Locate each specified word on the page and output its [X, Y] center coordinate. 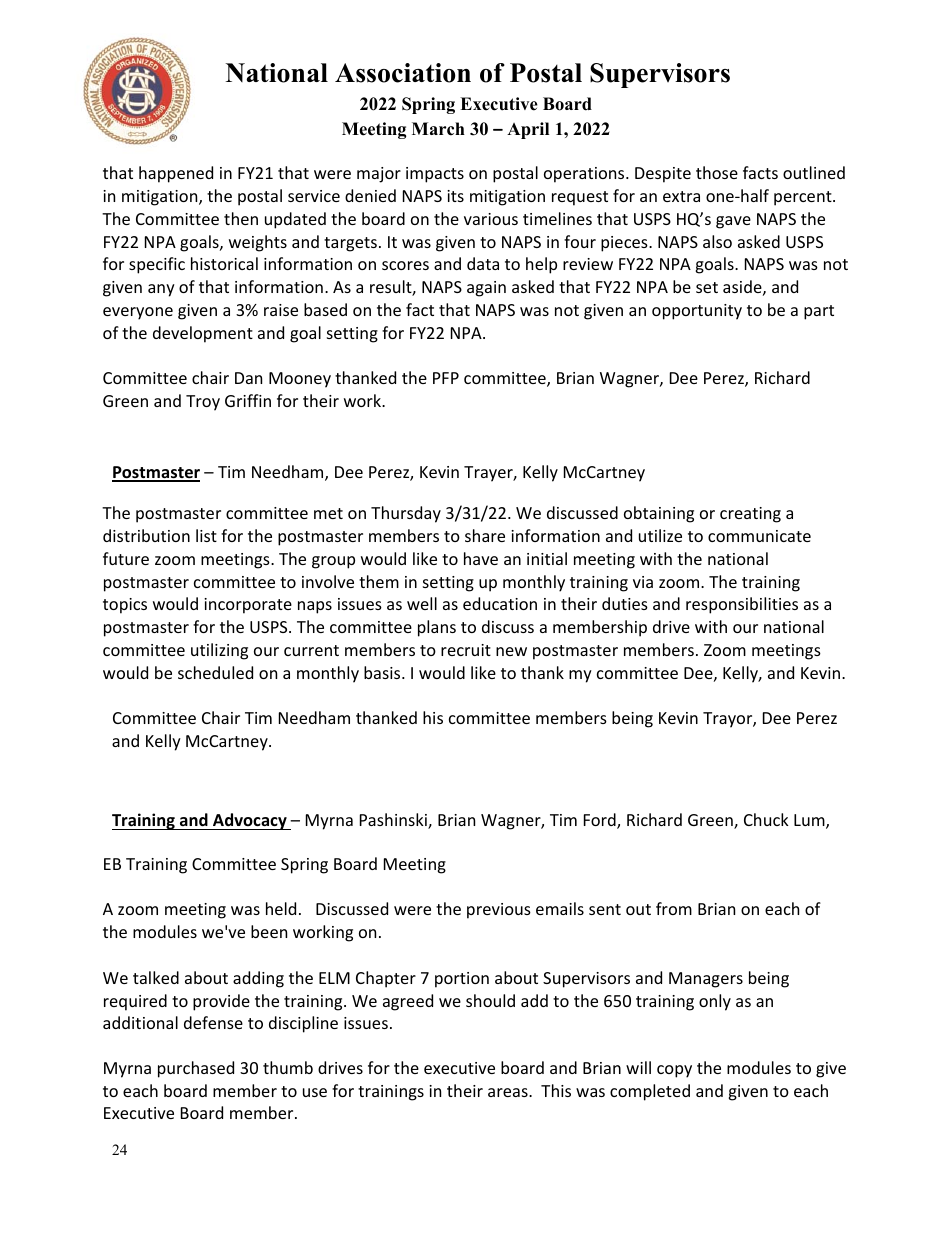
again [486, 289]
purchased [196, 1069]
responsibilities [742, 605]
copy [674, 1071]
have [481, 558]
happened [176, 174]
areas [509, 1092]
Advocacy [250, 821]
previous [499, 911]
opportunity [697, 312]
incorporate [248, 606]
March [438, 129]
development [203, 334]
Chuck [766, 819]
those [717, 172]
